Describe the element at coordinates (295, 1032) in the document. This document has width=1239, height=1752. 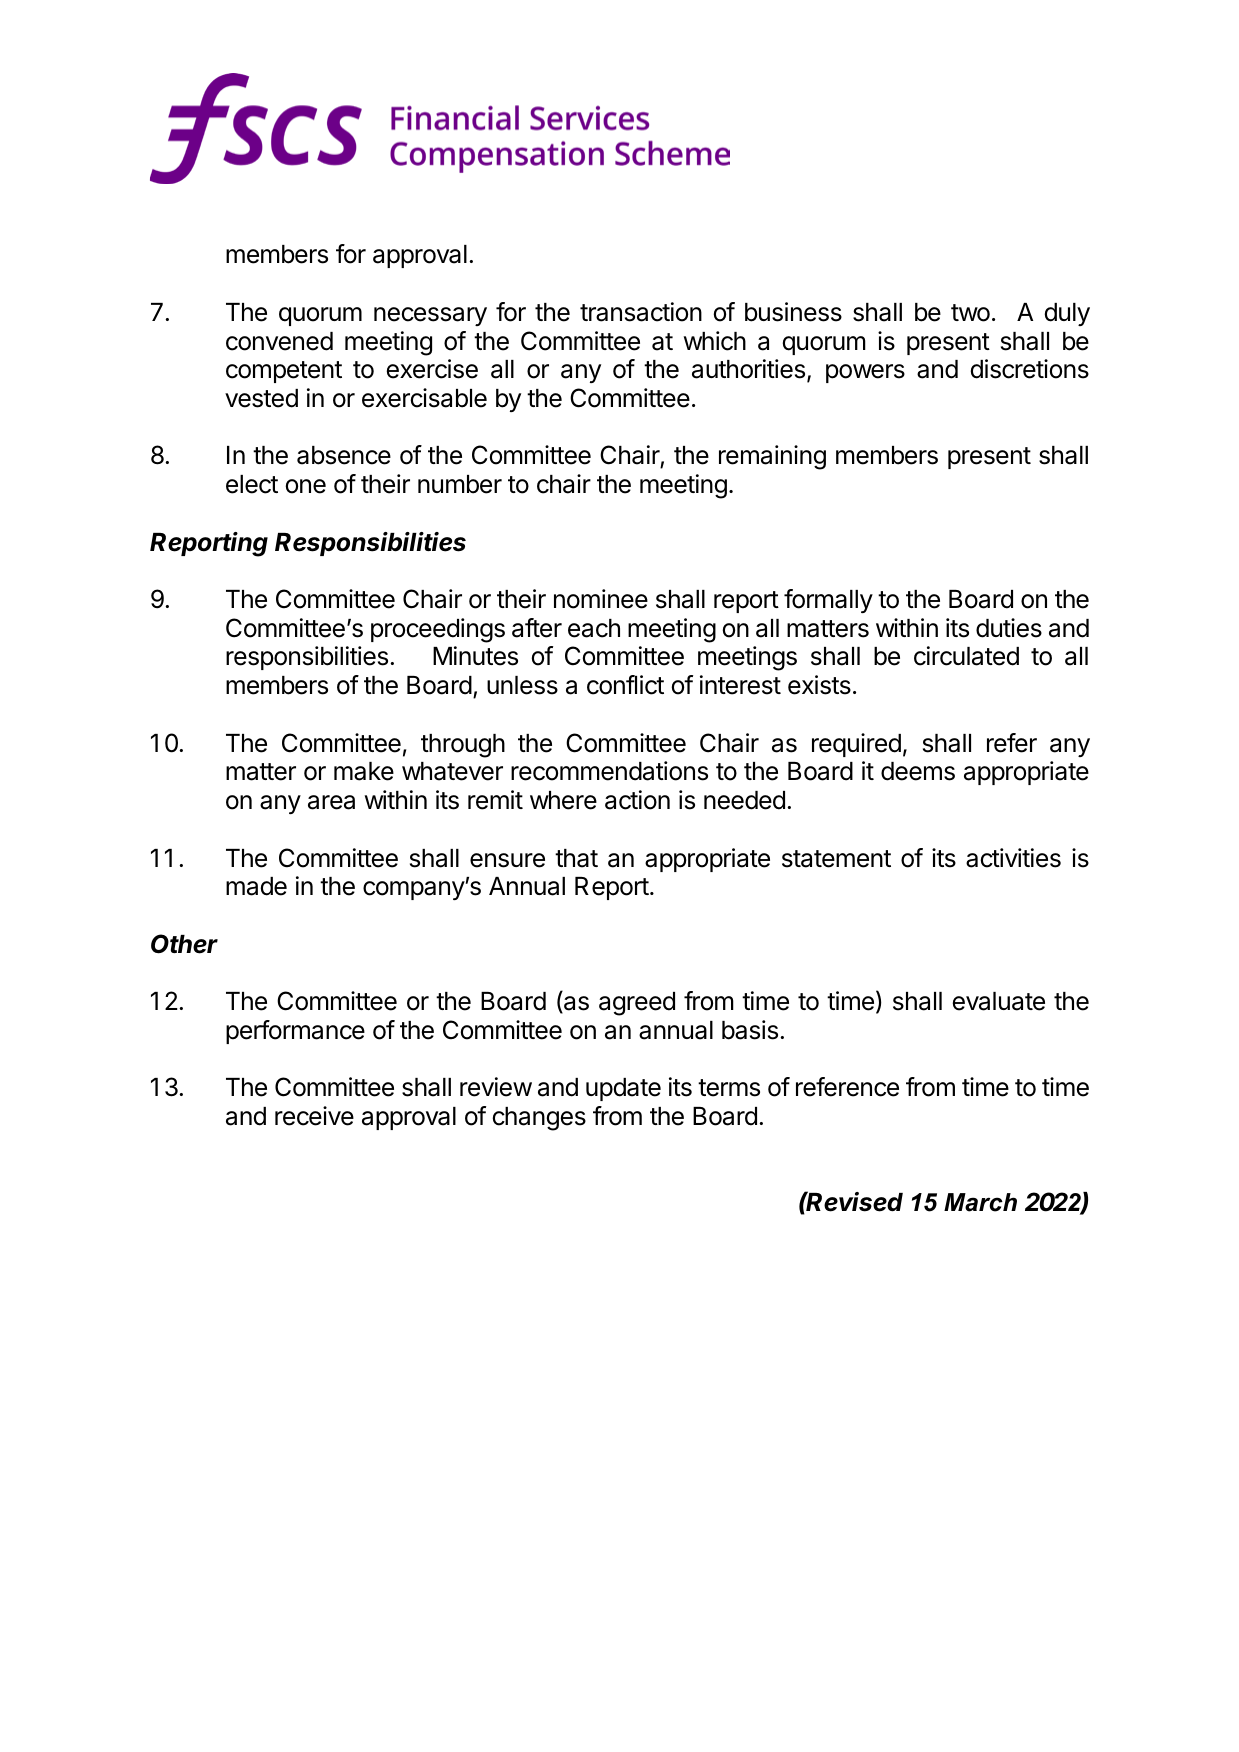
I see `performance` at that location.
